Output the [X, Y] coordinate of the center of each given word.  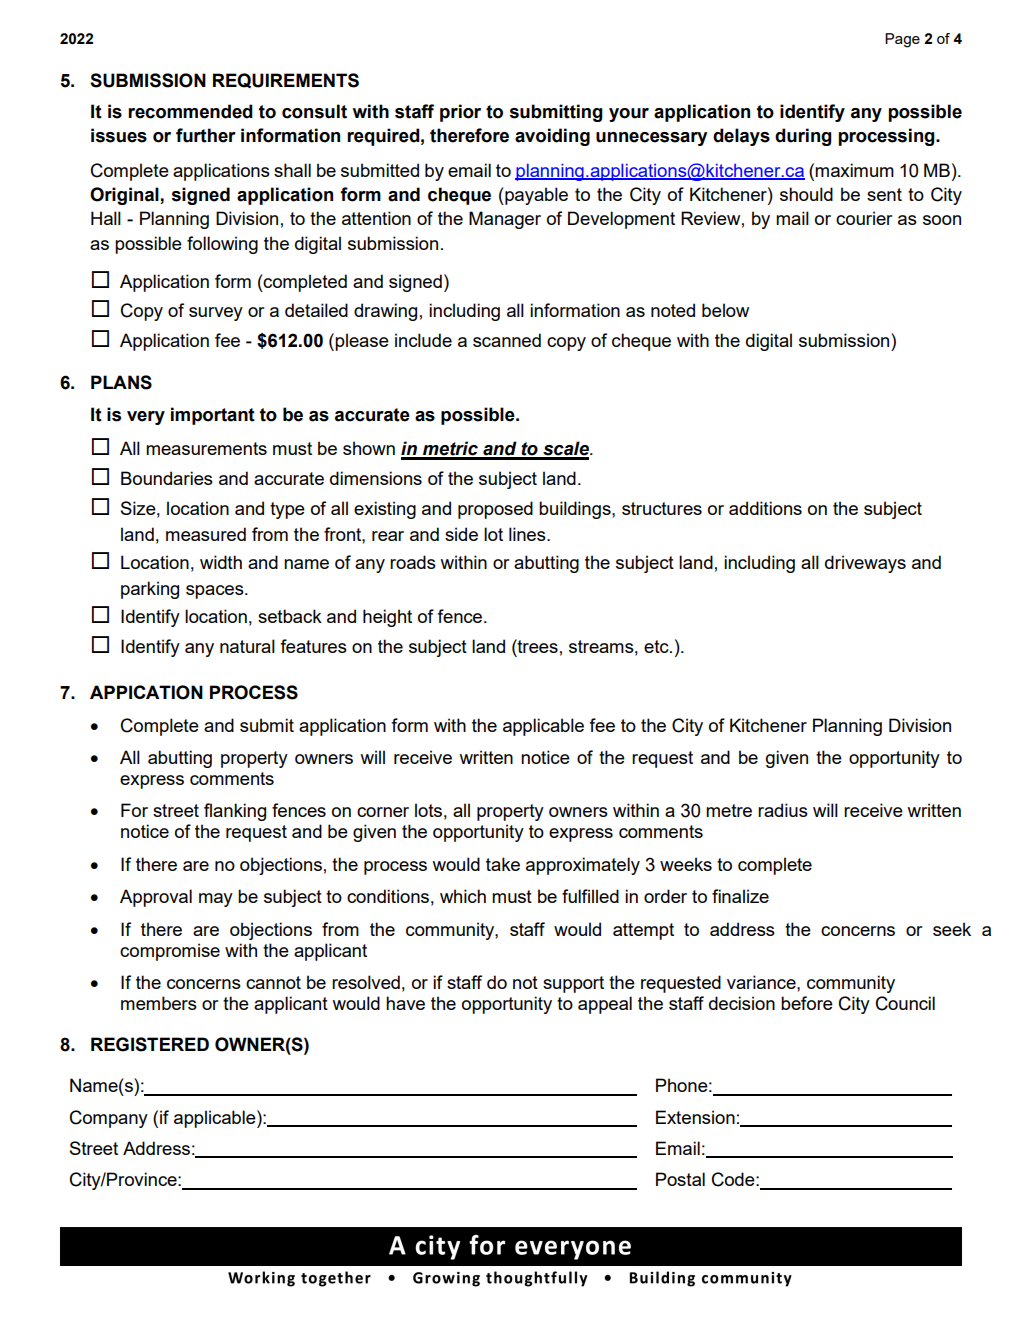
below [725, 310]
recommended [190, 111]
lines [528, 534]
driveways [865, 564]
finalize [740, 896]
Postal [680, 1179]
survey [216, 314]
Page [902, 40]
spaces [216, 592]
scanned [507, 340]
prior [460, 113]
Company [109, 1119]
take [503, 864]
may [216, 900]
